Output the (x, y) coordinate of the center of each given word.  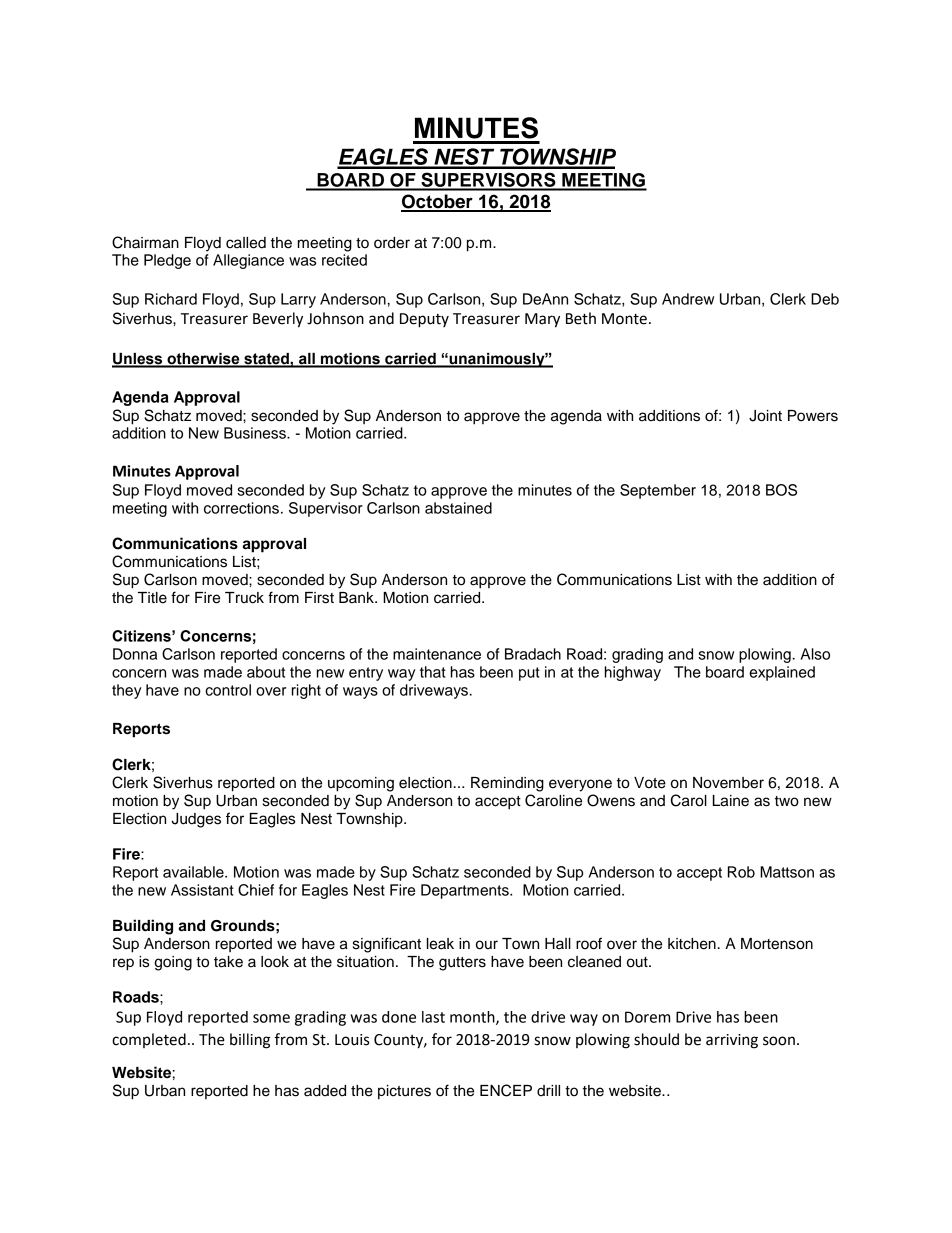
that (433, 672)
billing (250, 1041)
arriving (732, 1041)
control (228, 690)
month (473, 1018)
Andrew (688, 299)
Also (815, 654)
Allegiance (248, 261)
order (392, 243)
